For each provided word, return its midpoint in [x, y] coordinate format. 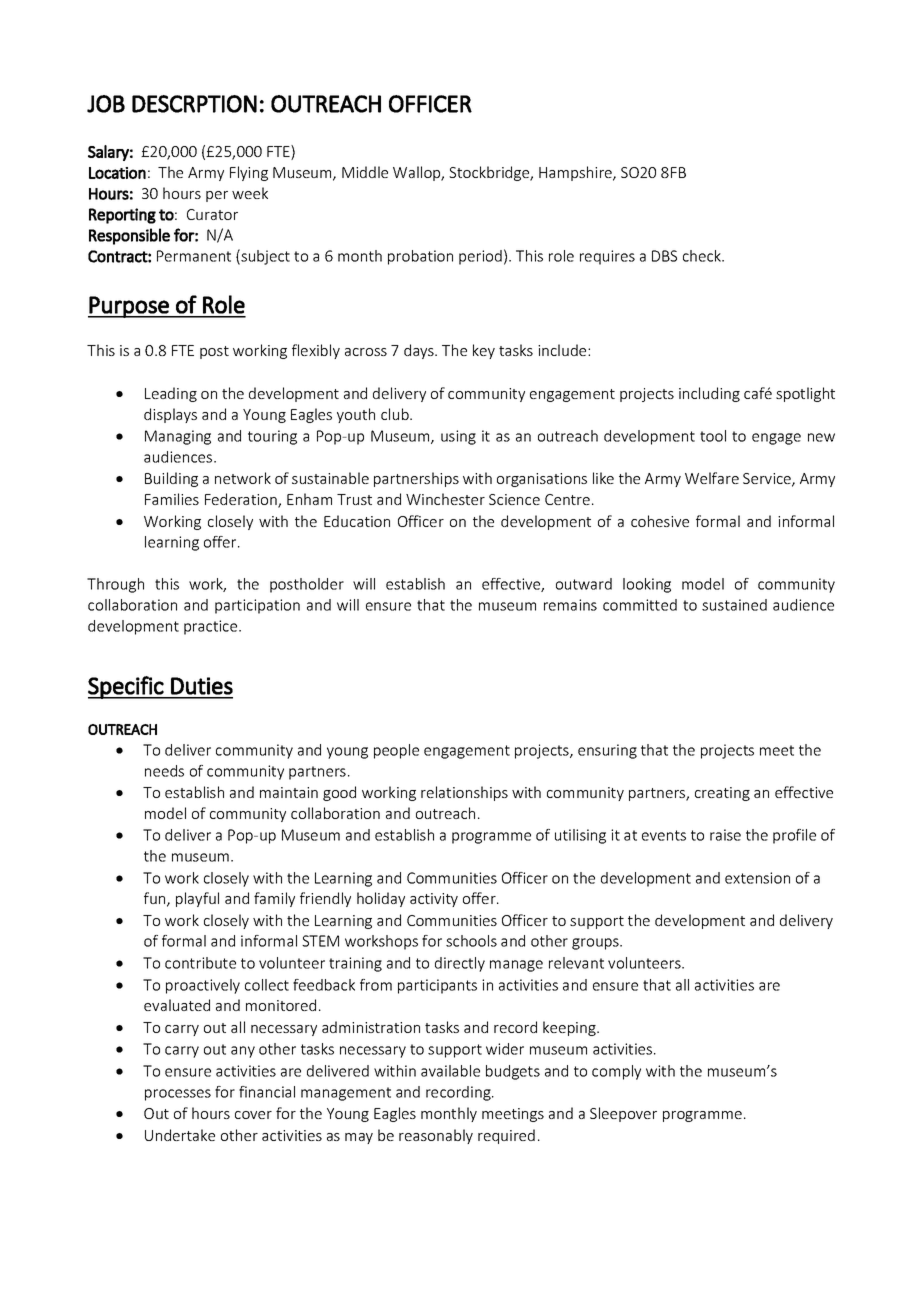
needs [164, 771]
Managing [178, 437]
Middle [365, 172]
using [458, 437]
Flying [249, 173]
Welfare [712, 478]
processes [178, 1095]
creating [722, 794]
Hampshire [576, 173]
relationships [464, 793]
